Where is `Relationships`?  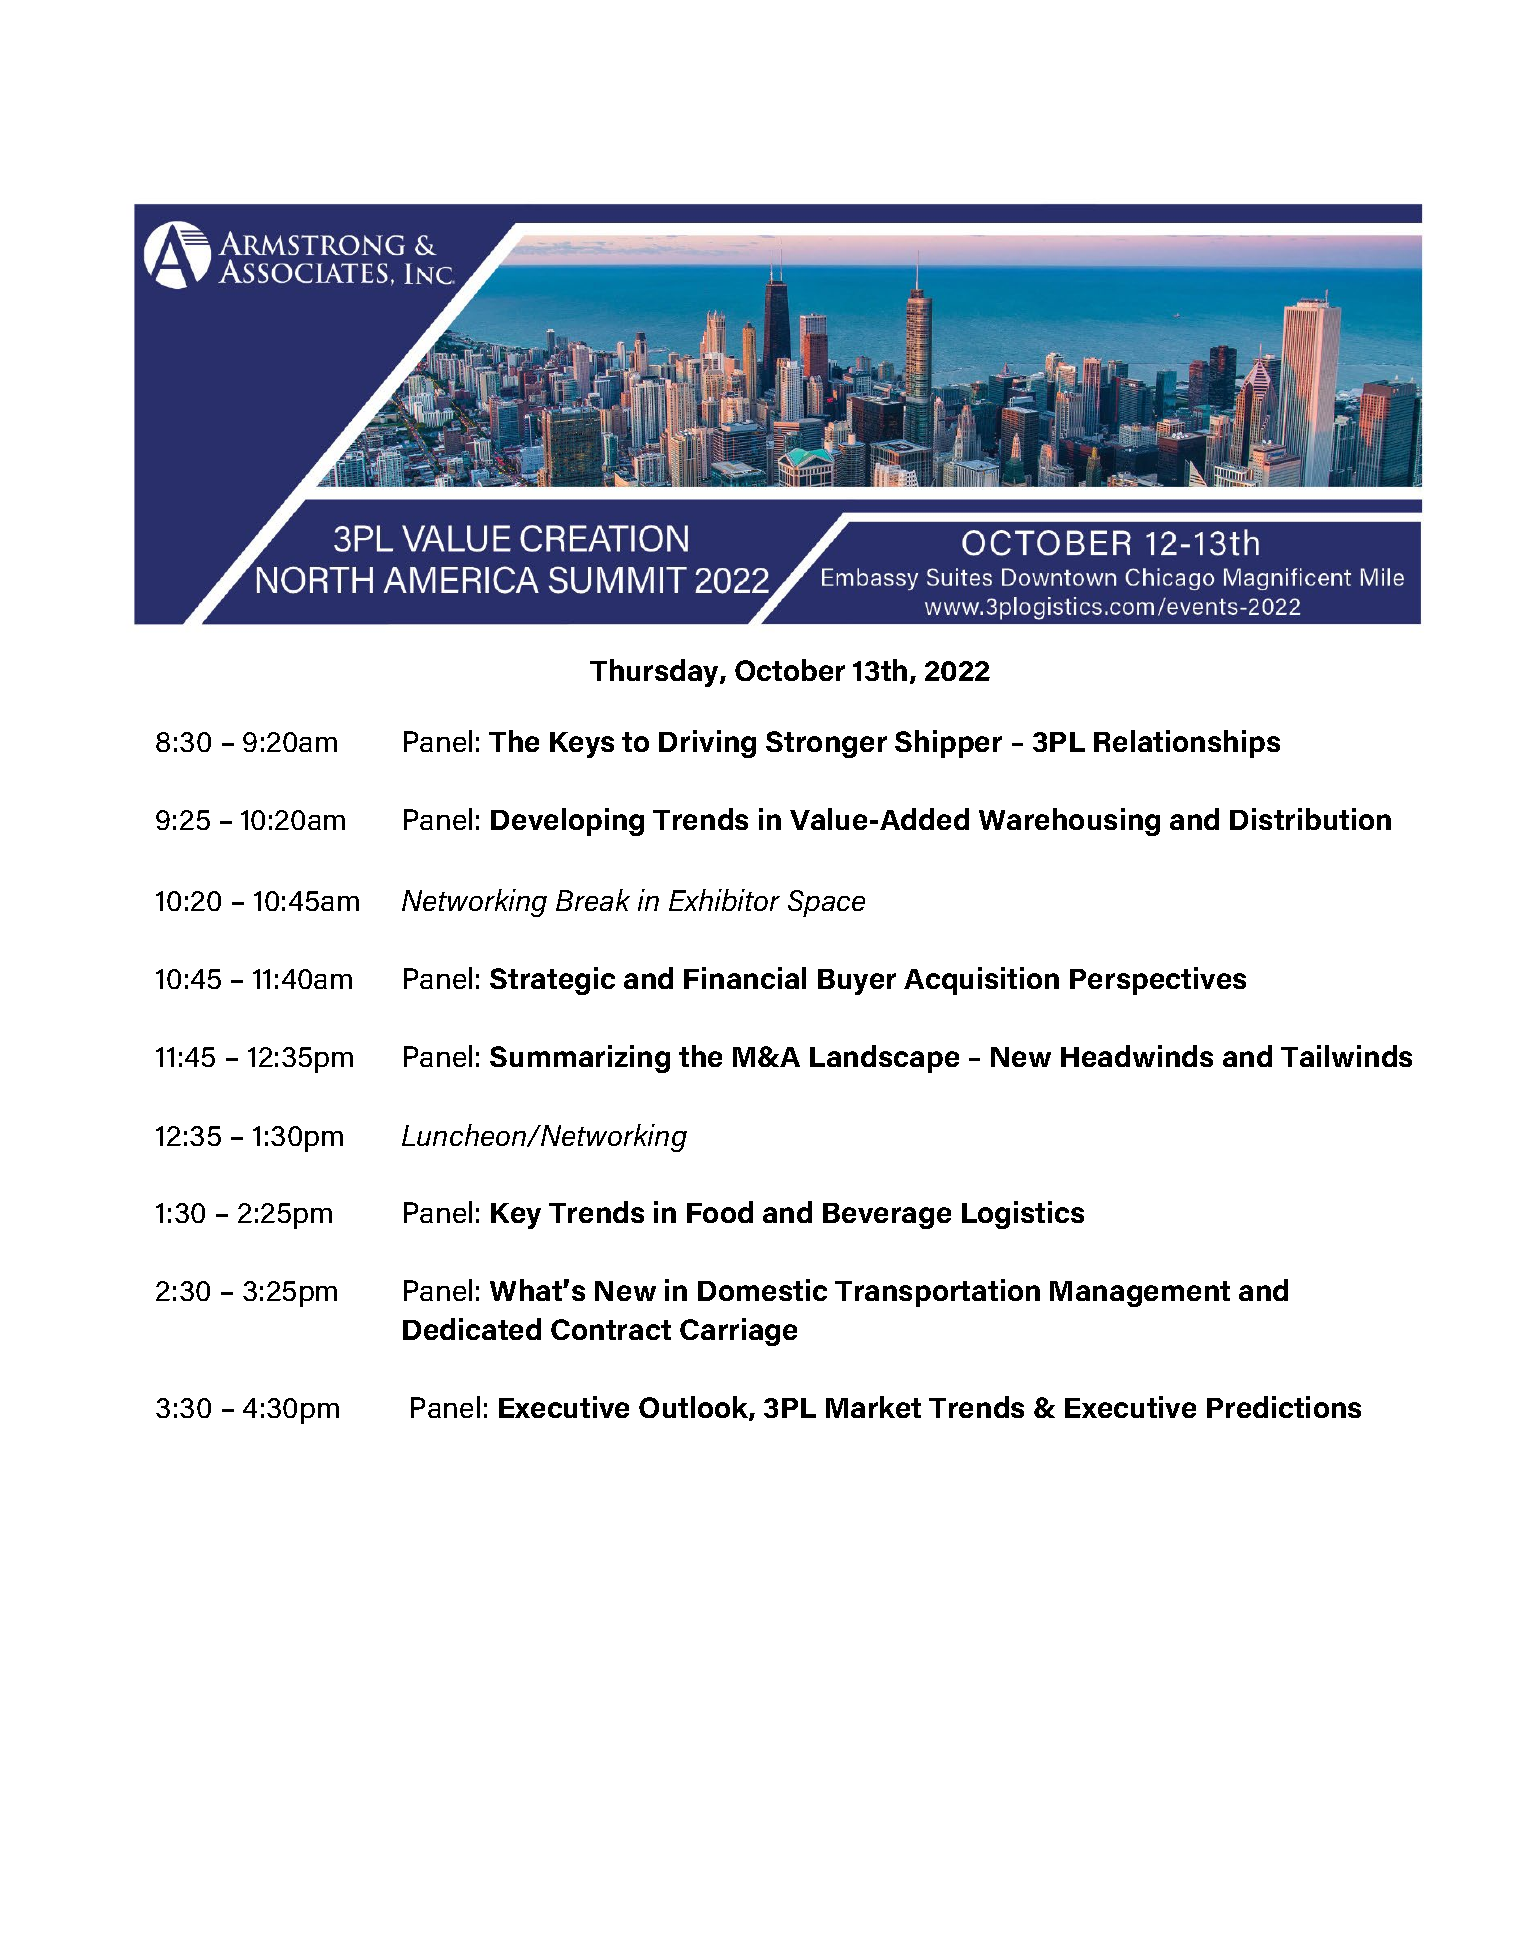
Relationships is located at coordinates (1187, 744).
